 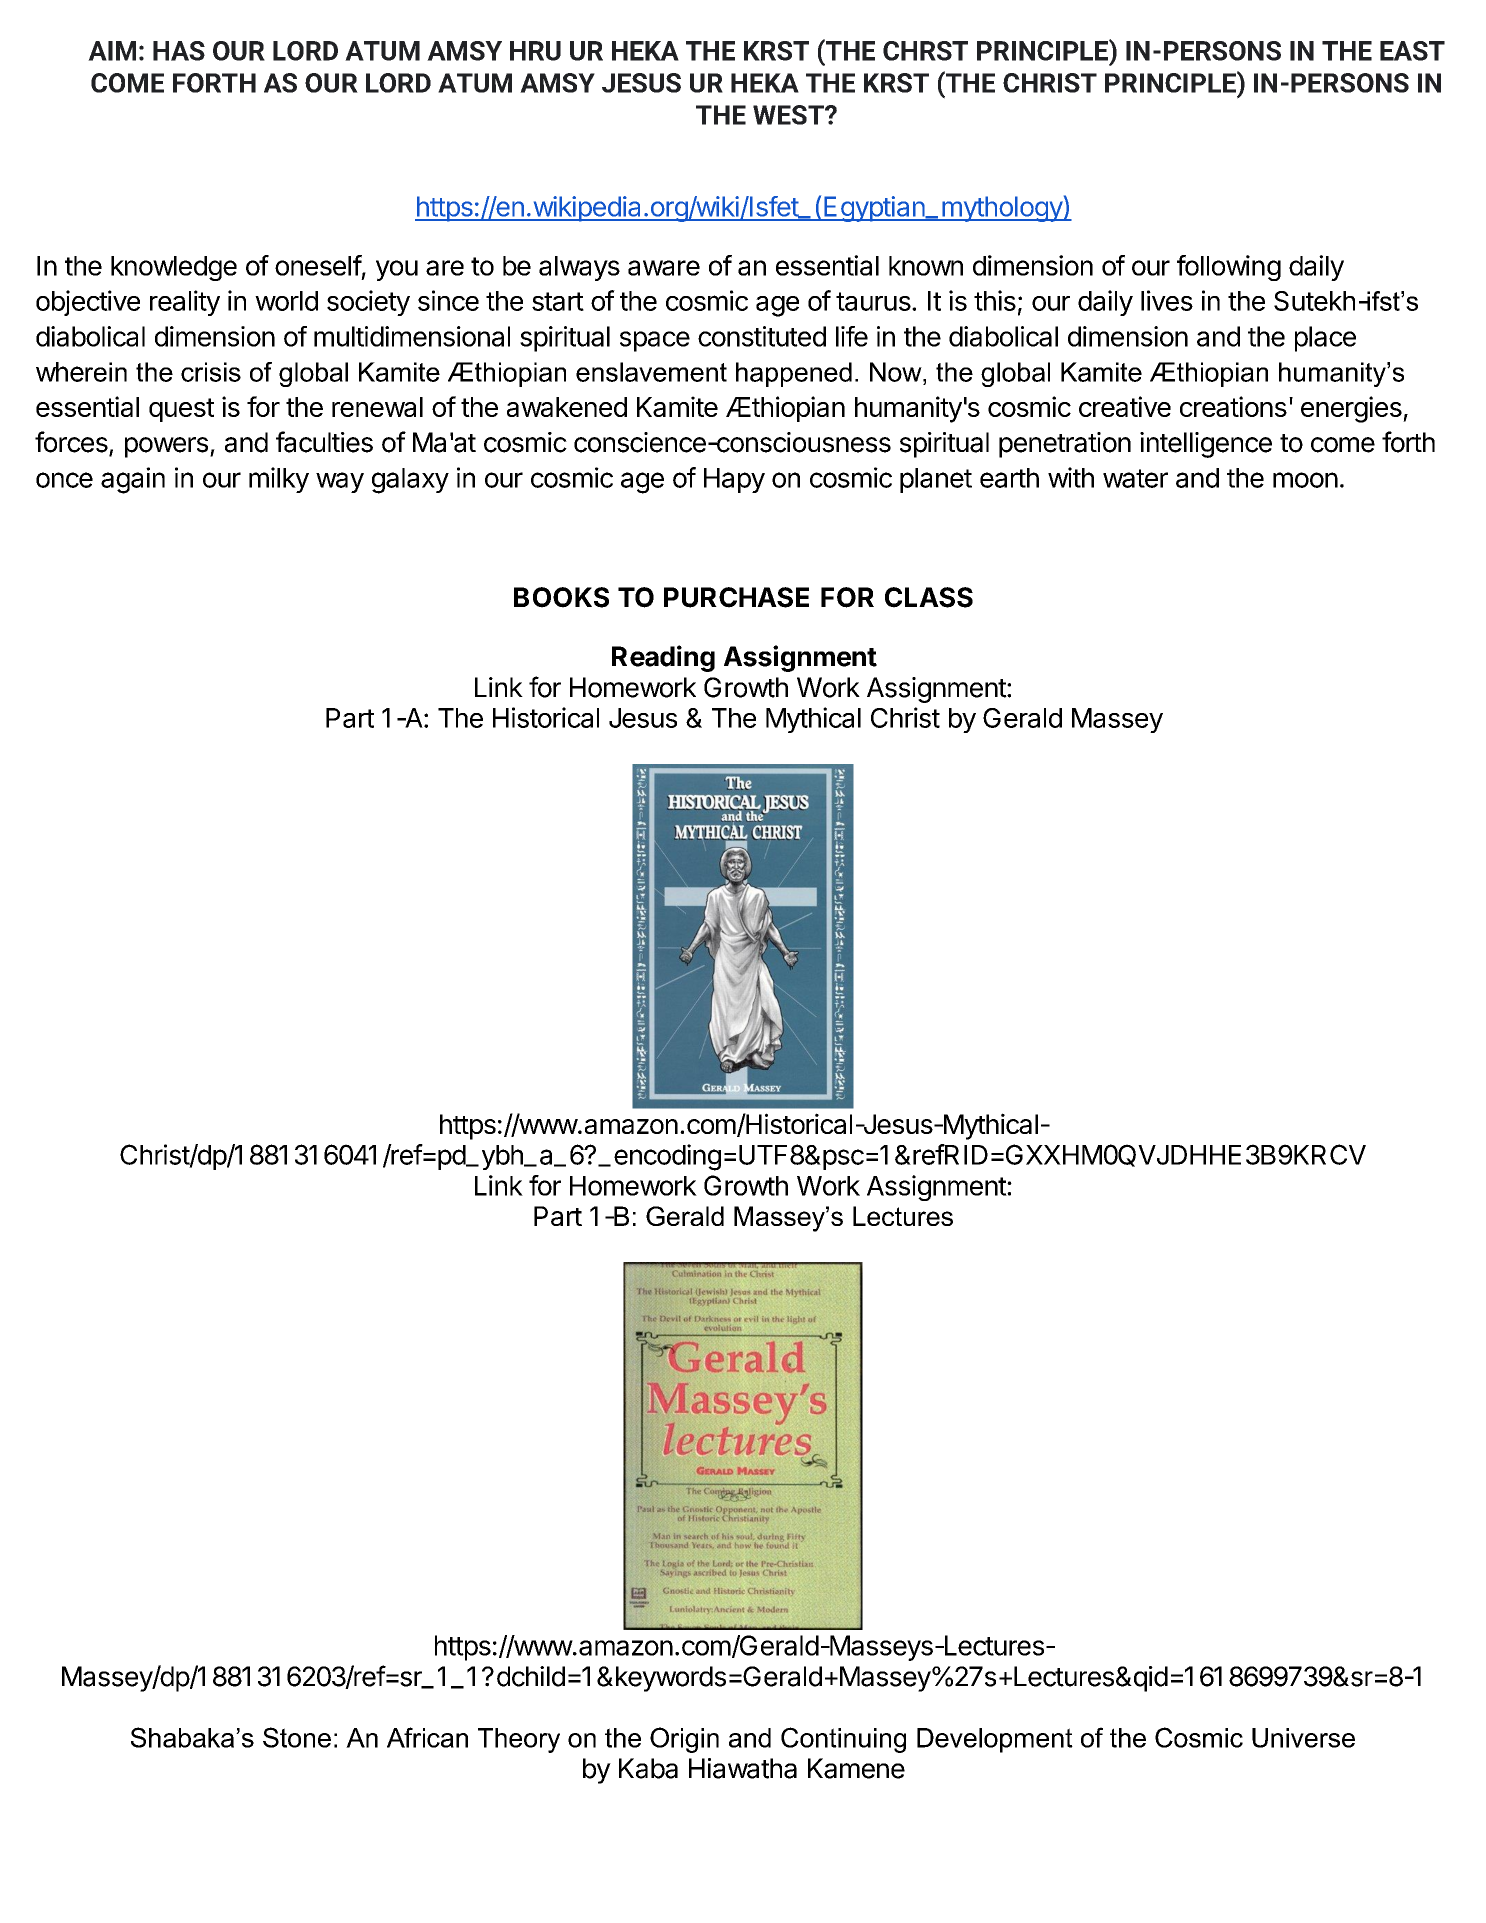 What do you see at coordinates (1412, 51) in the image?
I see `EAST` at bounding box center [1412, 51].
